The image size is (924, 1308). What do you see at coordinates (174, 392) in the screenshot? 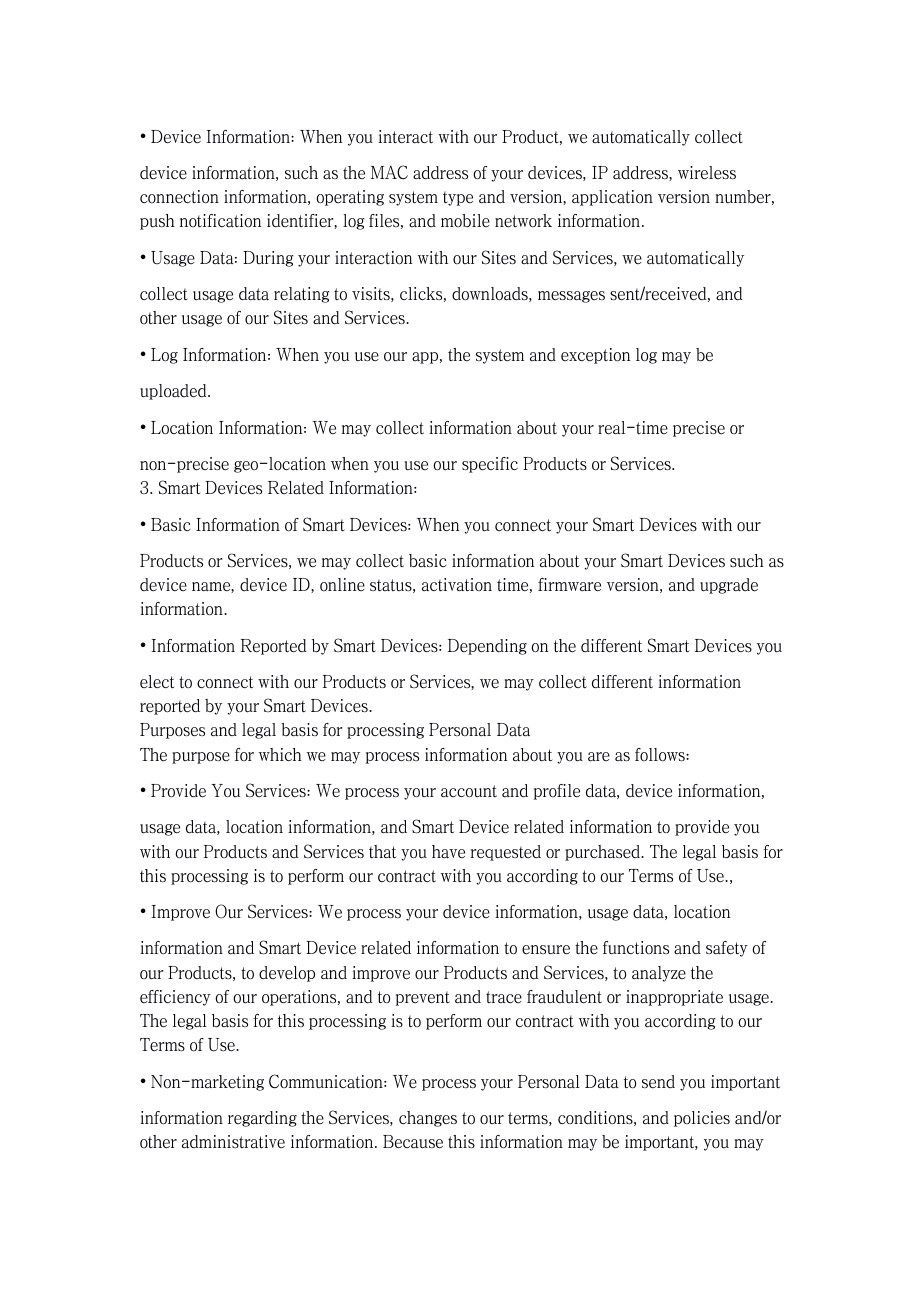
I see `uploaded` at bounding box center [174, 392].
